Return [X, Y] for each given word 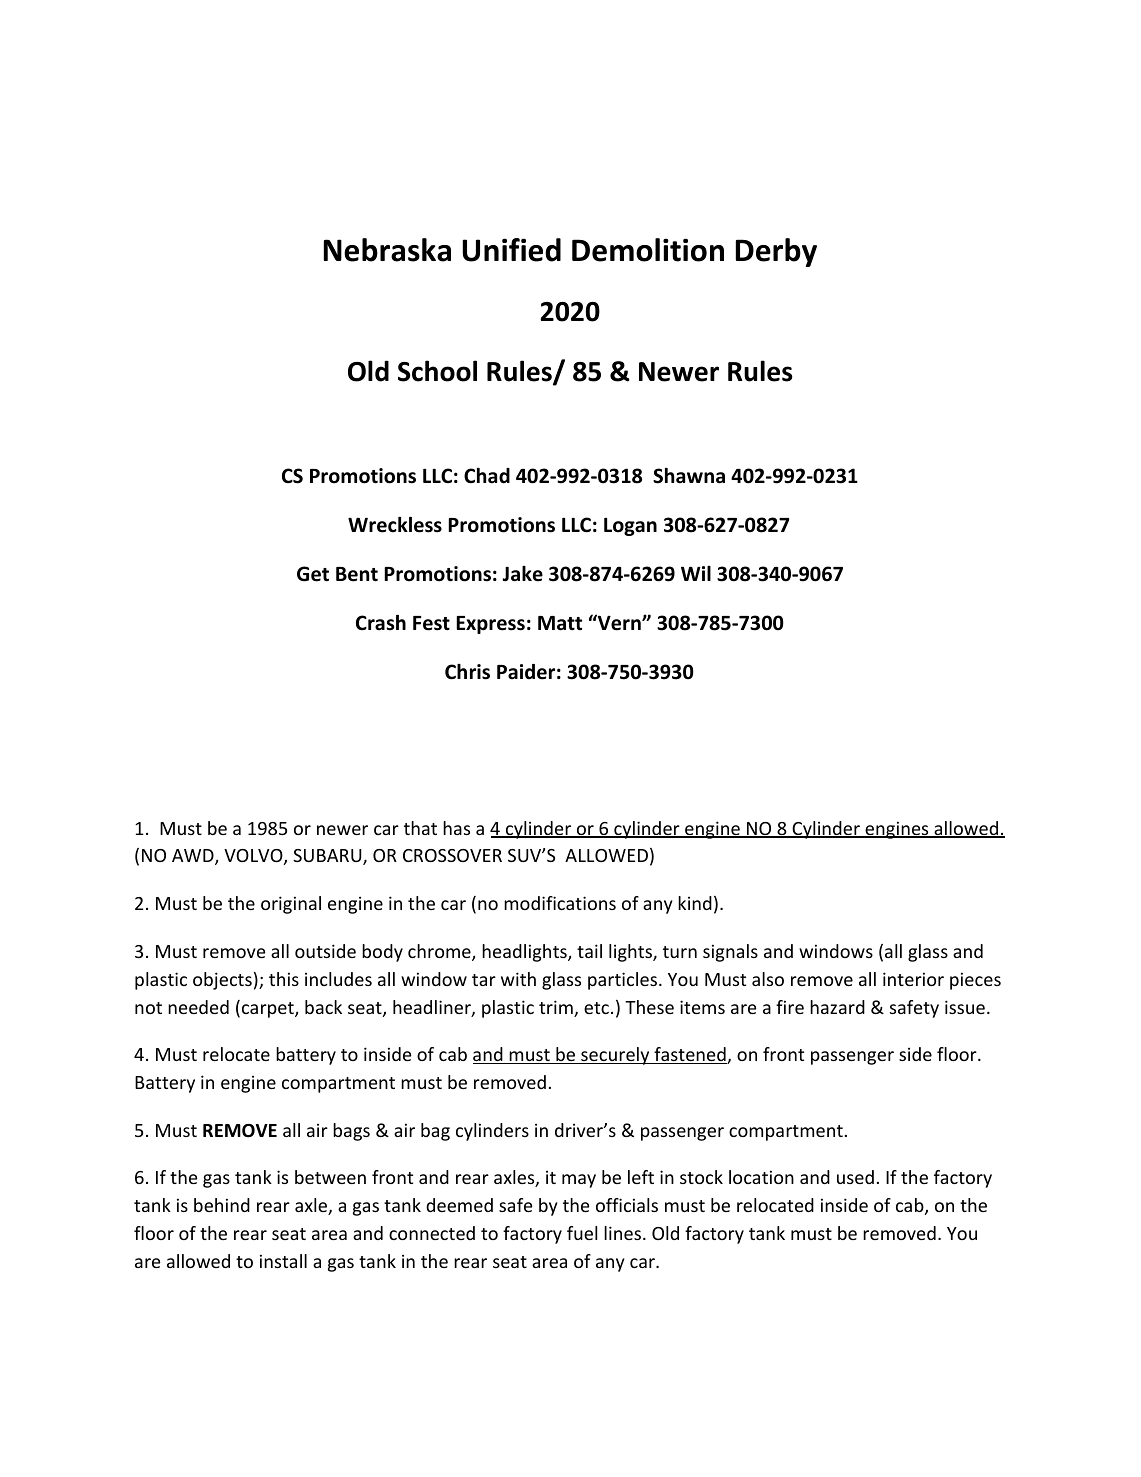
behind [222, 1205]
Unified [511, 250]
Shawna [689, 476]
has [456, 828]
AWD [194, 857]
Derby [776, 252]
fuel [582, 1233]
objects [222, 981]
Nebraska [387, 250]
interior [913, 979]
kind [695, 903]
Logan [630, 527]
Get [313, 574]
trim [557, 1008]
